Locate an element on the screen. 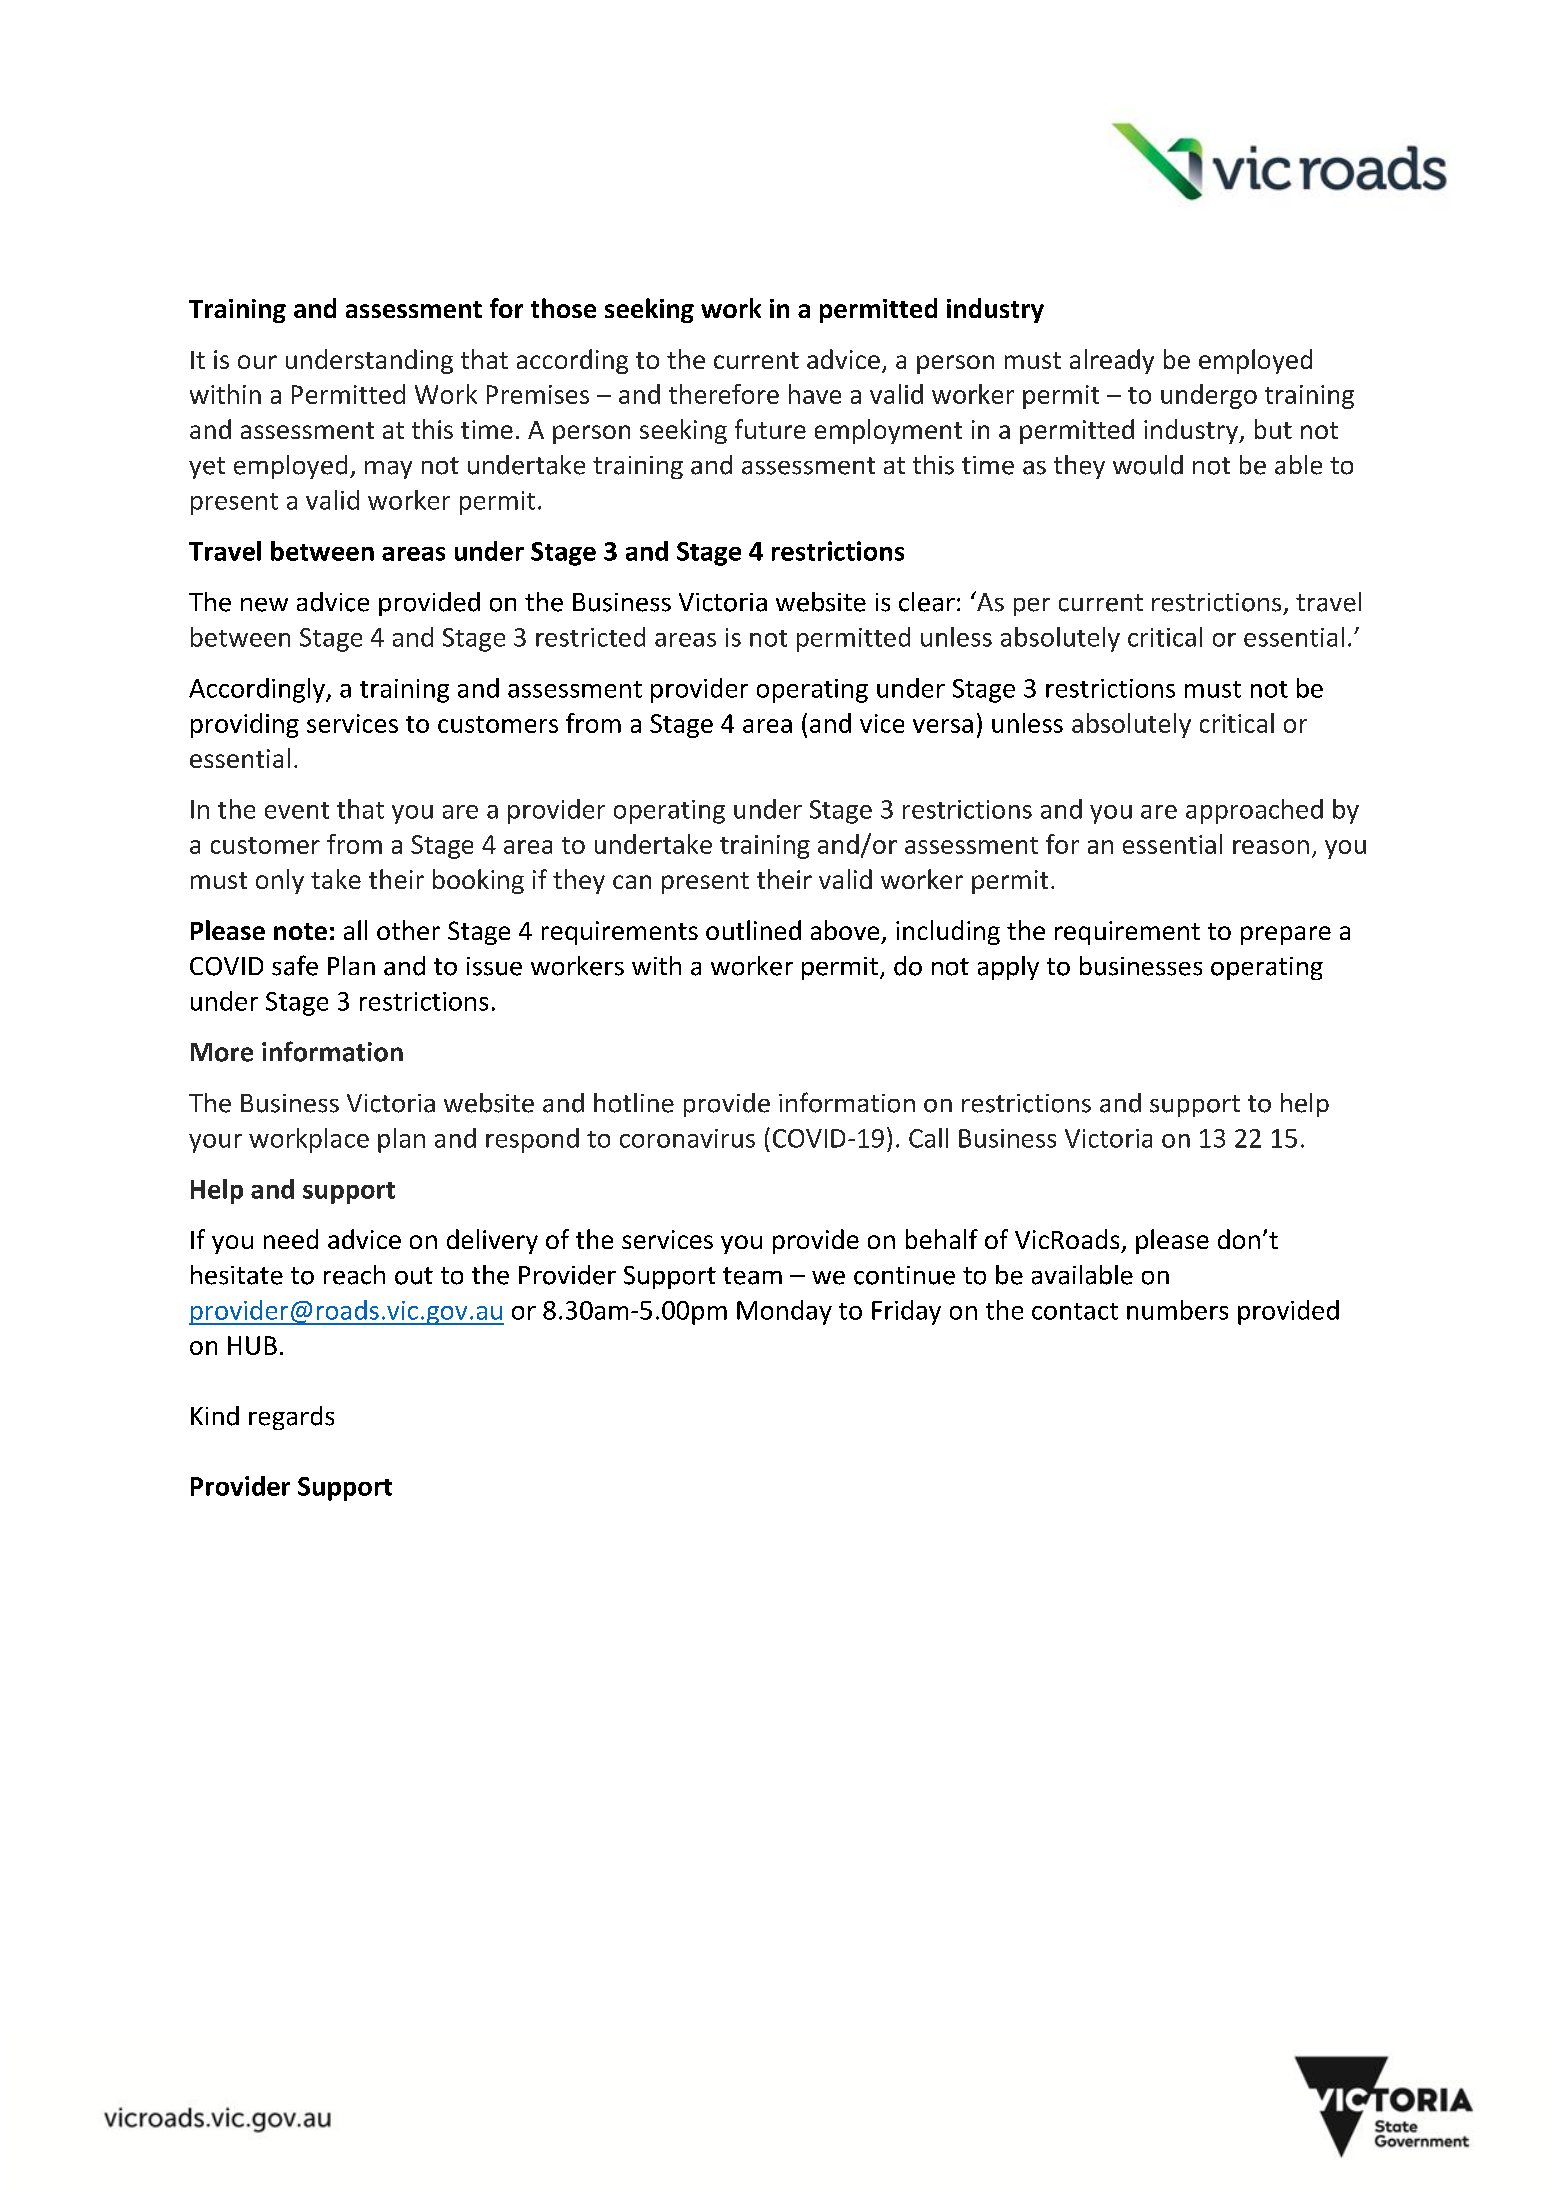 The image size is (1560, 2206). hotline is located at coordinates (634, 1103).
